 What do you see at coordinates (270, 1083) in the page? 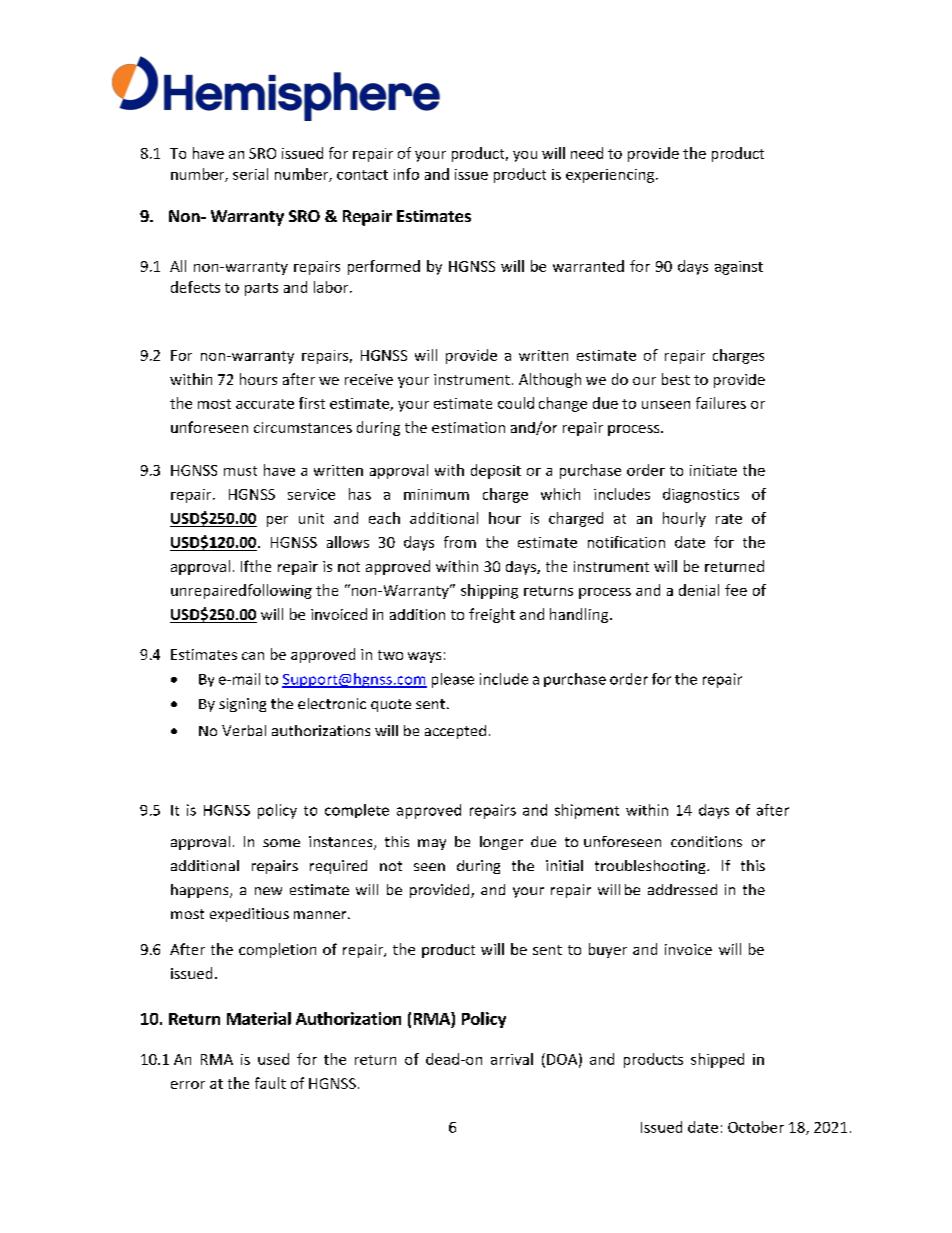
I see `fault` at bounding box center [270, 1083].
